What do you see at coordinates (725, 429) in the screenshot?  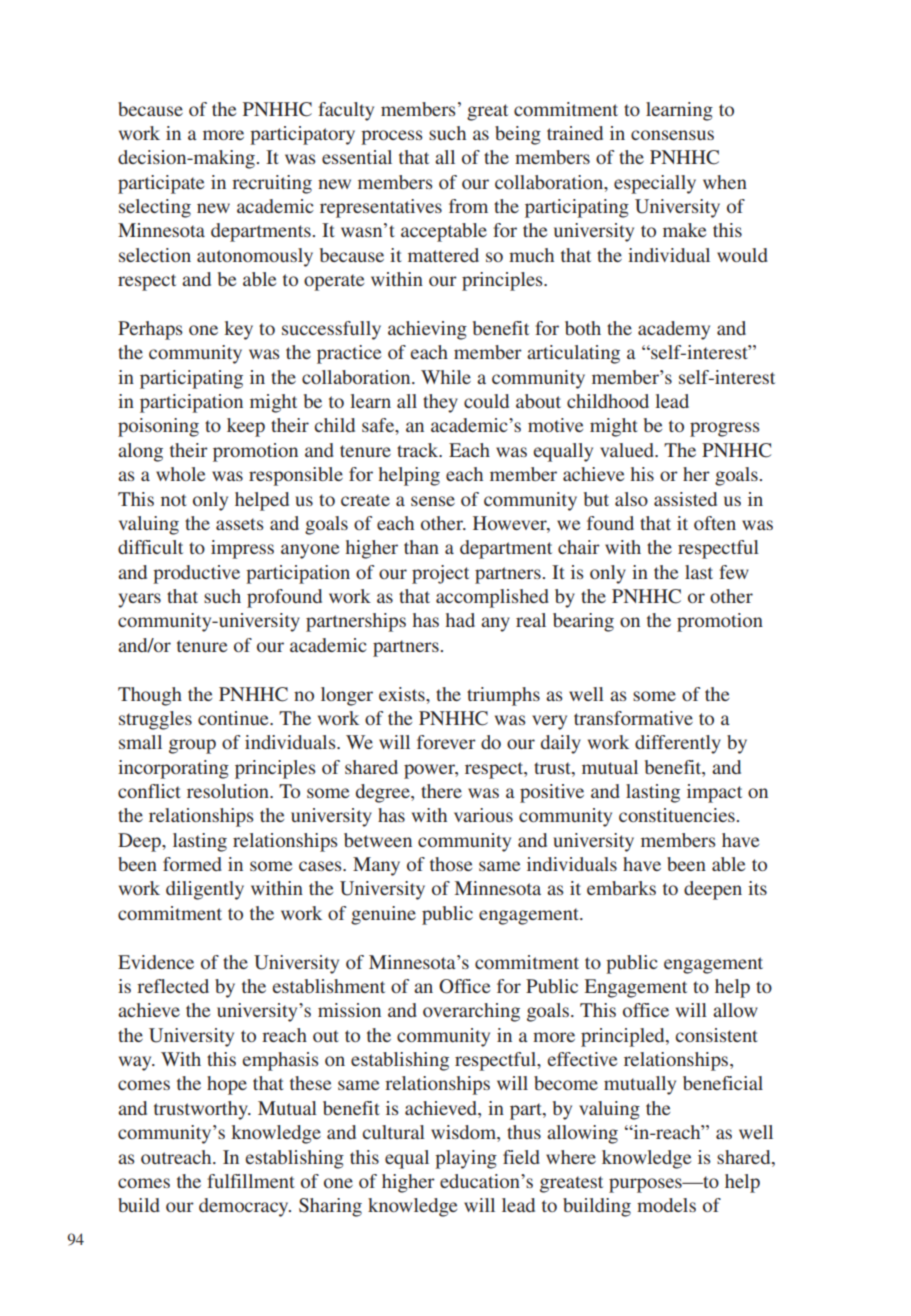 I see `progress` at bounding box center [725, 429].
